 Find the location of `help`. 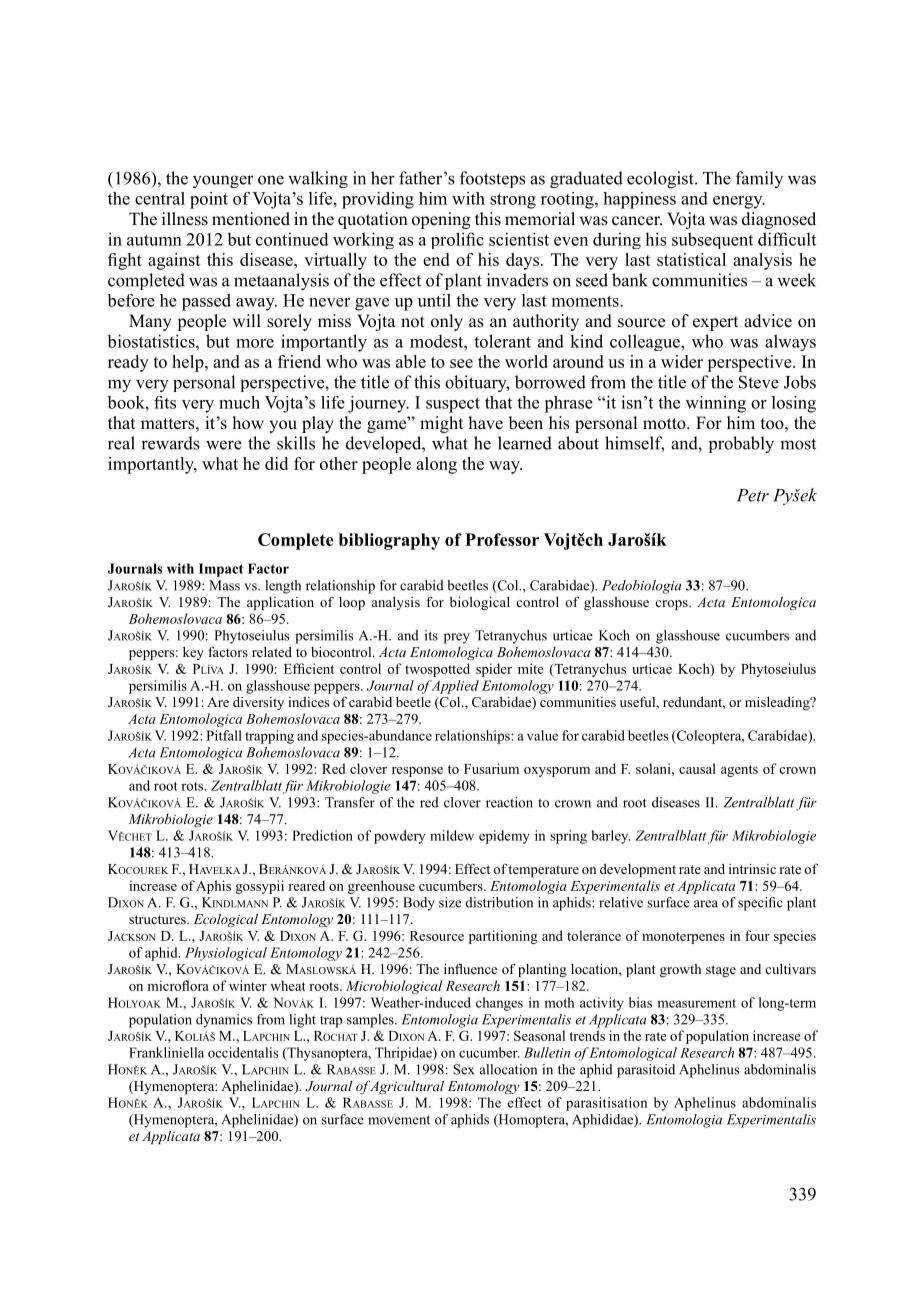

help is located at coordinates (189, 363).
